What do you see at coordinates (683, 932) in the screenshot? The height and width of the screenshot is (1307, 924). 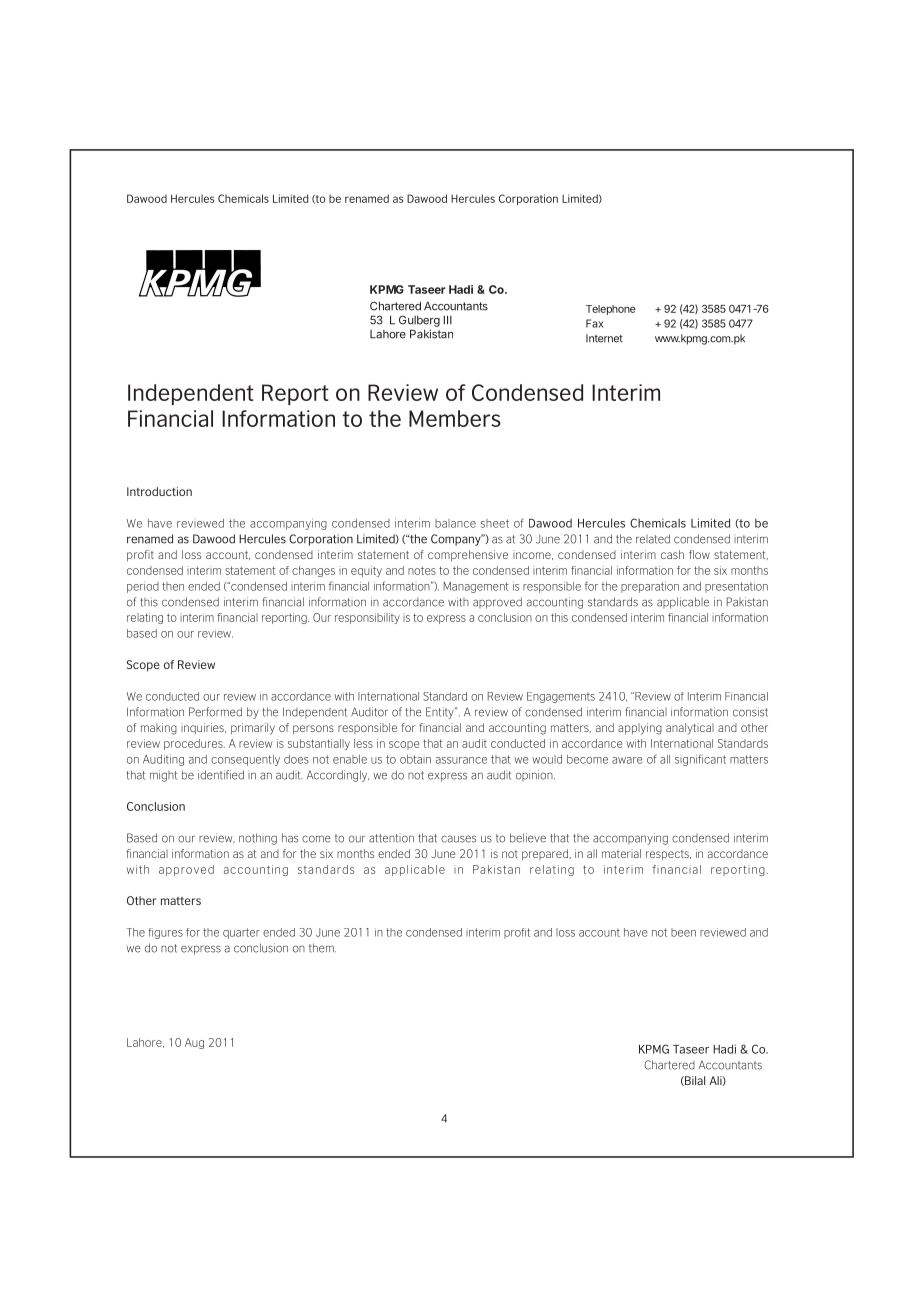 I see `been` at bounding box center [683, 932].
